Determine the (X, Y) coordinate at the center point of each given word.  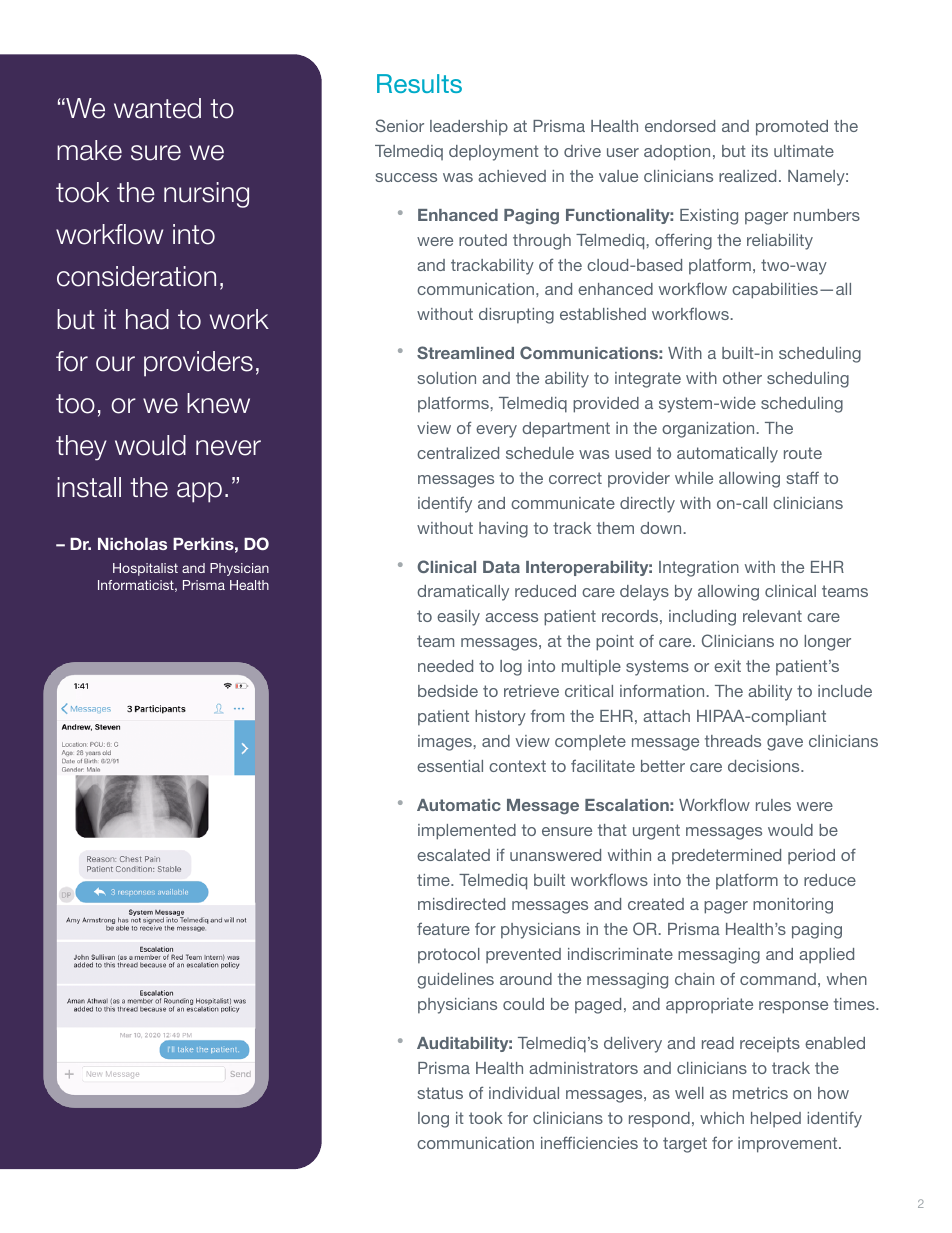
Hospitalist (145, 569)
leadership (469, 128)
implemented (467, 832)
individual (524, 1093)
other (742, 378)
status (440, 1093)
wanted (157, 108)
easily (458, 618)
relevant (772, 616)
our (115, 364)
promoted (792, 128)
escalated (453, 855)
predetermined (726, 857)
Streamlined (465, 352)
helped (776, 1119)
